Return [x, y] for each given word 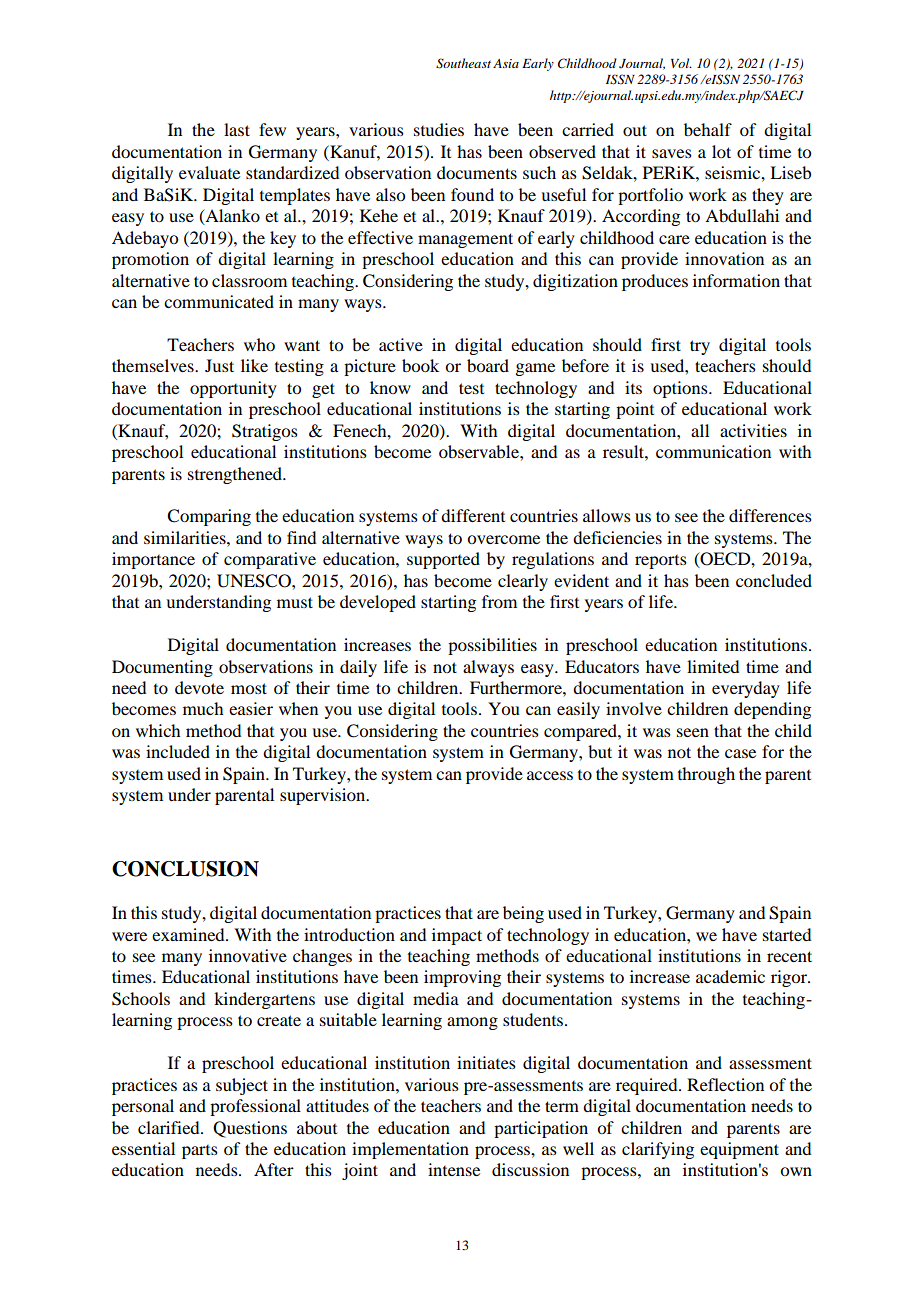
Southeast [463, 63]
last [237, 129]
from [499, 601]
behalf [708, 129]
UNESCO [255, 581]
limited [713, 666]
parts [200, 1152]
